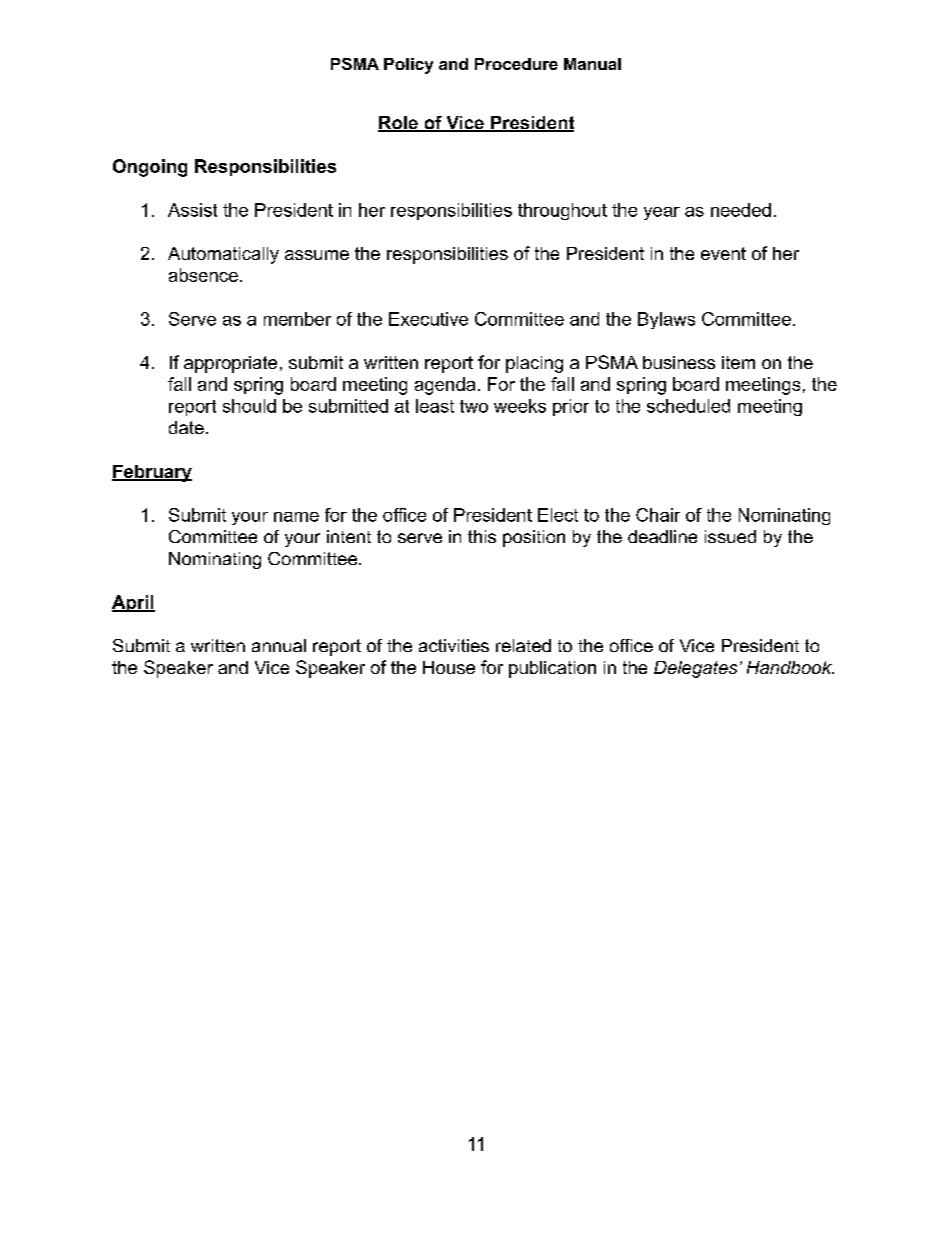 This image has height=1233, width=952. What do you see at coordinates (474, 406) in the image?
I see `two` at bounding box center [474, 406].
